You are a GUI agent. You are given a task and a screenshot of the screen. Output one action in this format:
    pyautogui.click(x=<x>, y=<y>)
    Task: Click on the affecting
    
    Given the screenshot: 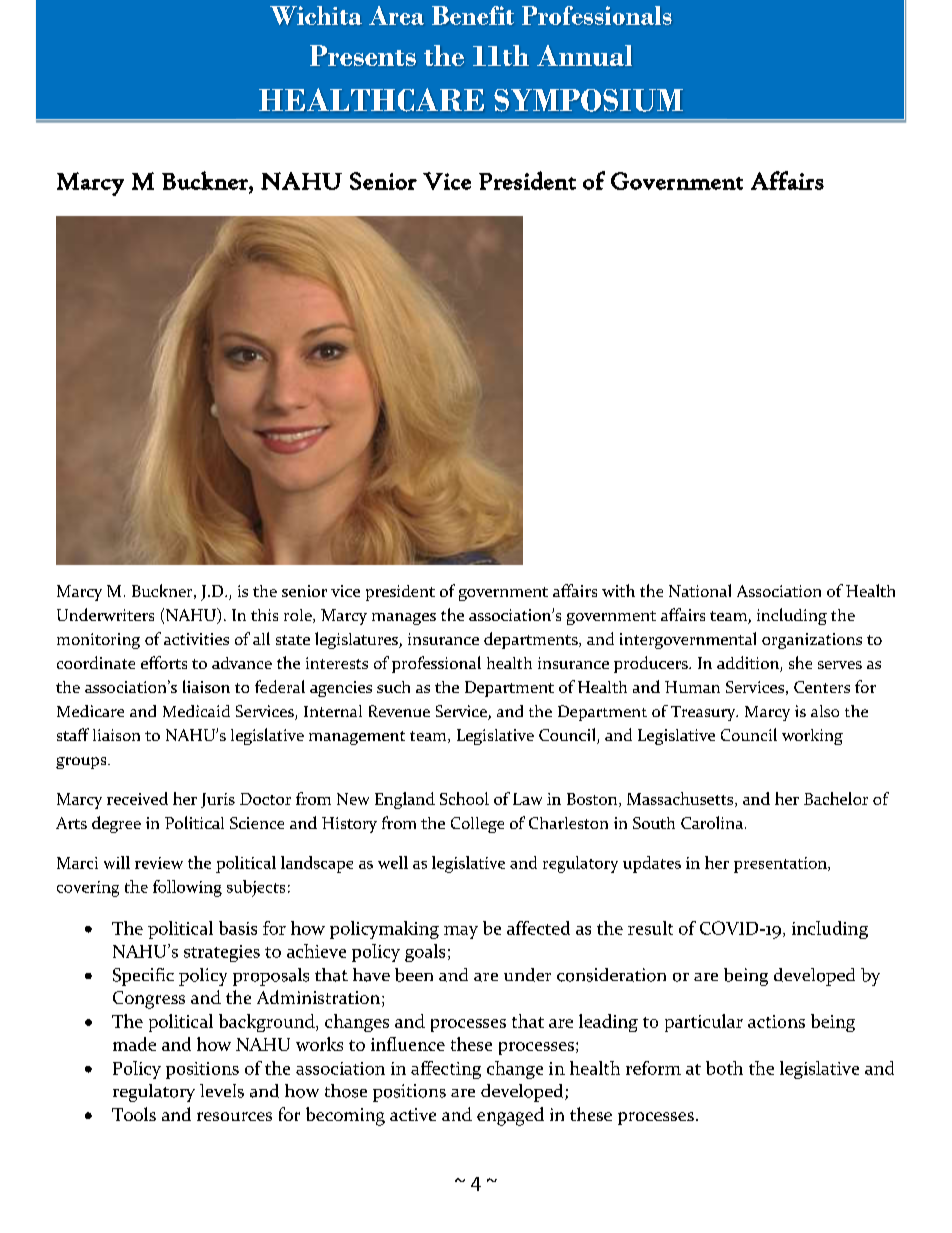 What is the action you would take?
    pyautogui.click(x=446, y=1070)
